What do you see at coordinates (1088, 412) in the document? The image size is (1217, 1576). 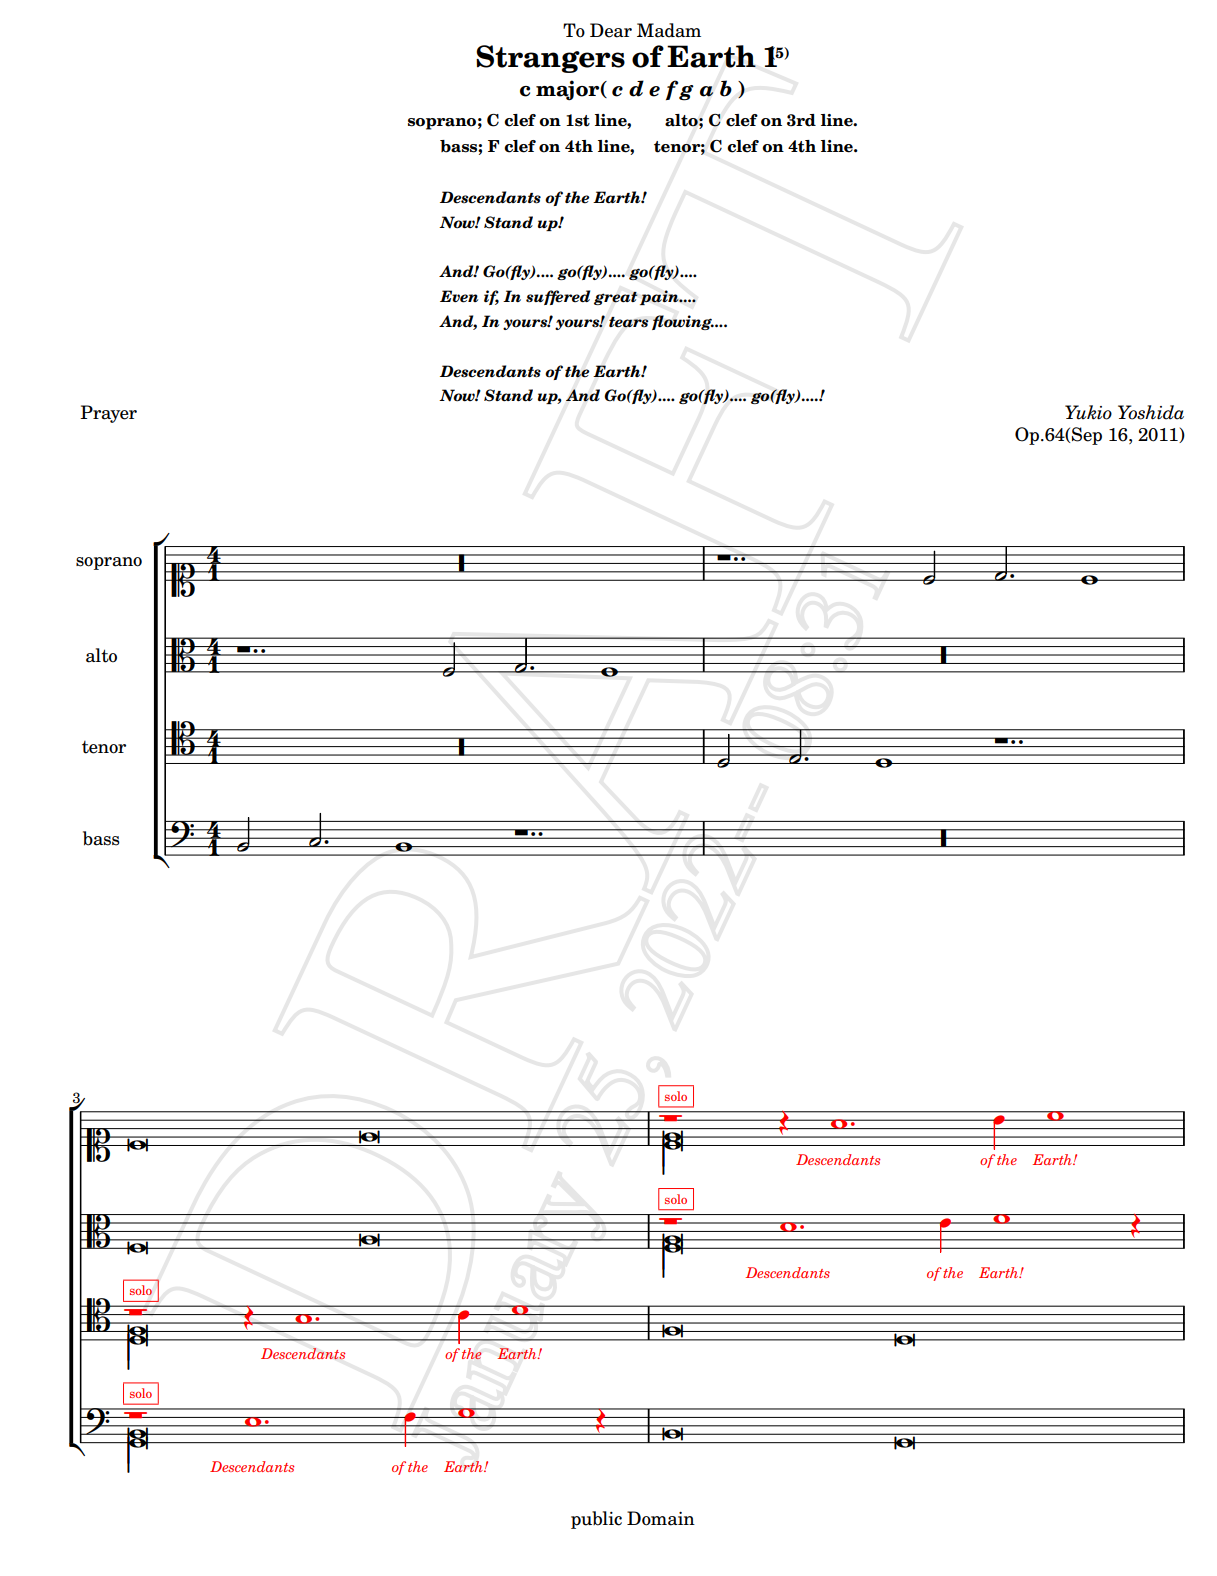 I see `Yukio` at bounding box center [1088, 412].
